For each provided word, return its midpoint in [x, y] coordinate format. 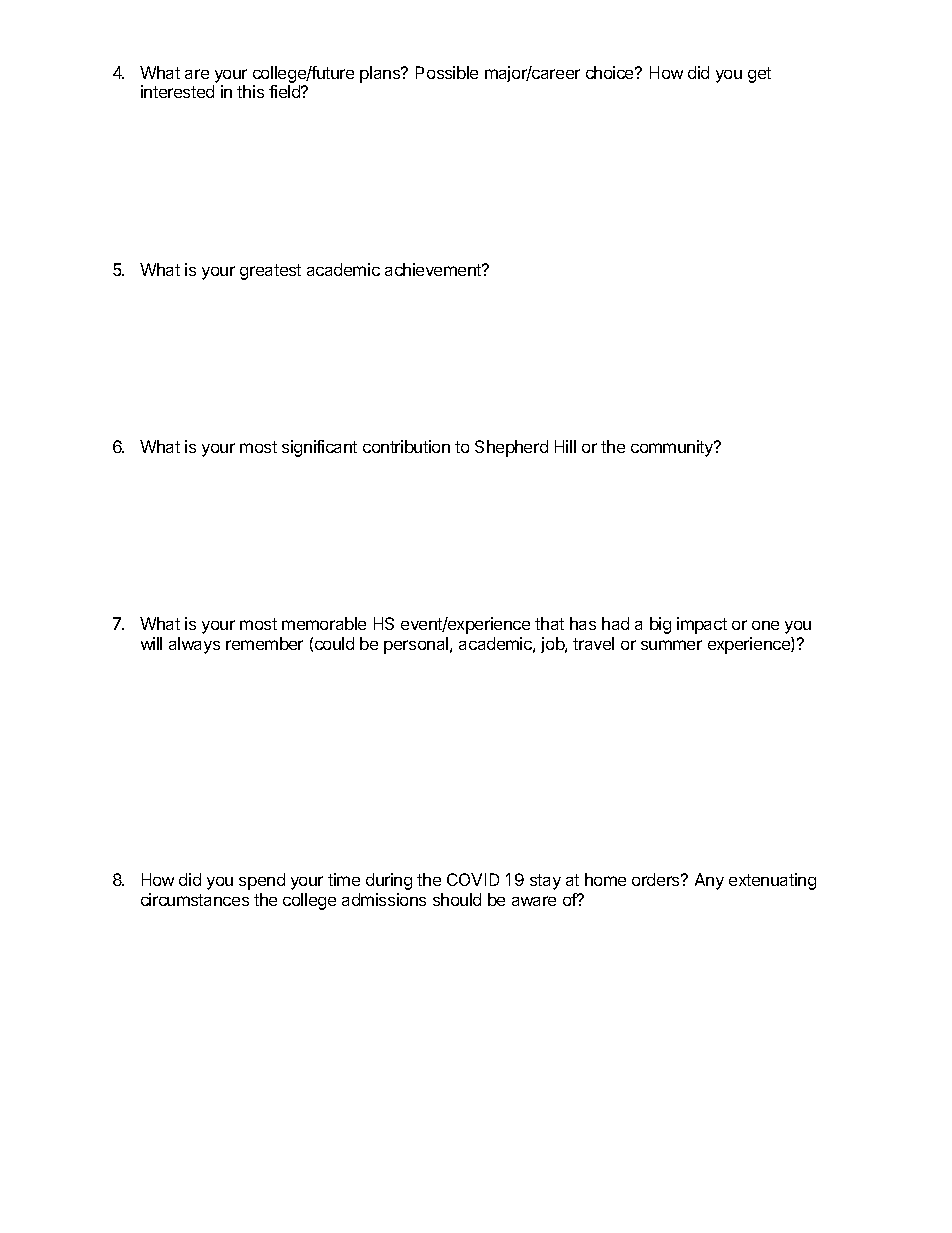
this [250, 91]
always [194, 645]
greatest [270, 272]
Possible [447, 72]
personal [417, 645]
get [759, 75]
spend [262, 881]
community [673, 448]
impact [702, 625]
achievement [434, 269]
